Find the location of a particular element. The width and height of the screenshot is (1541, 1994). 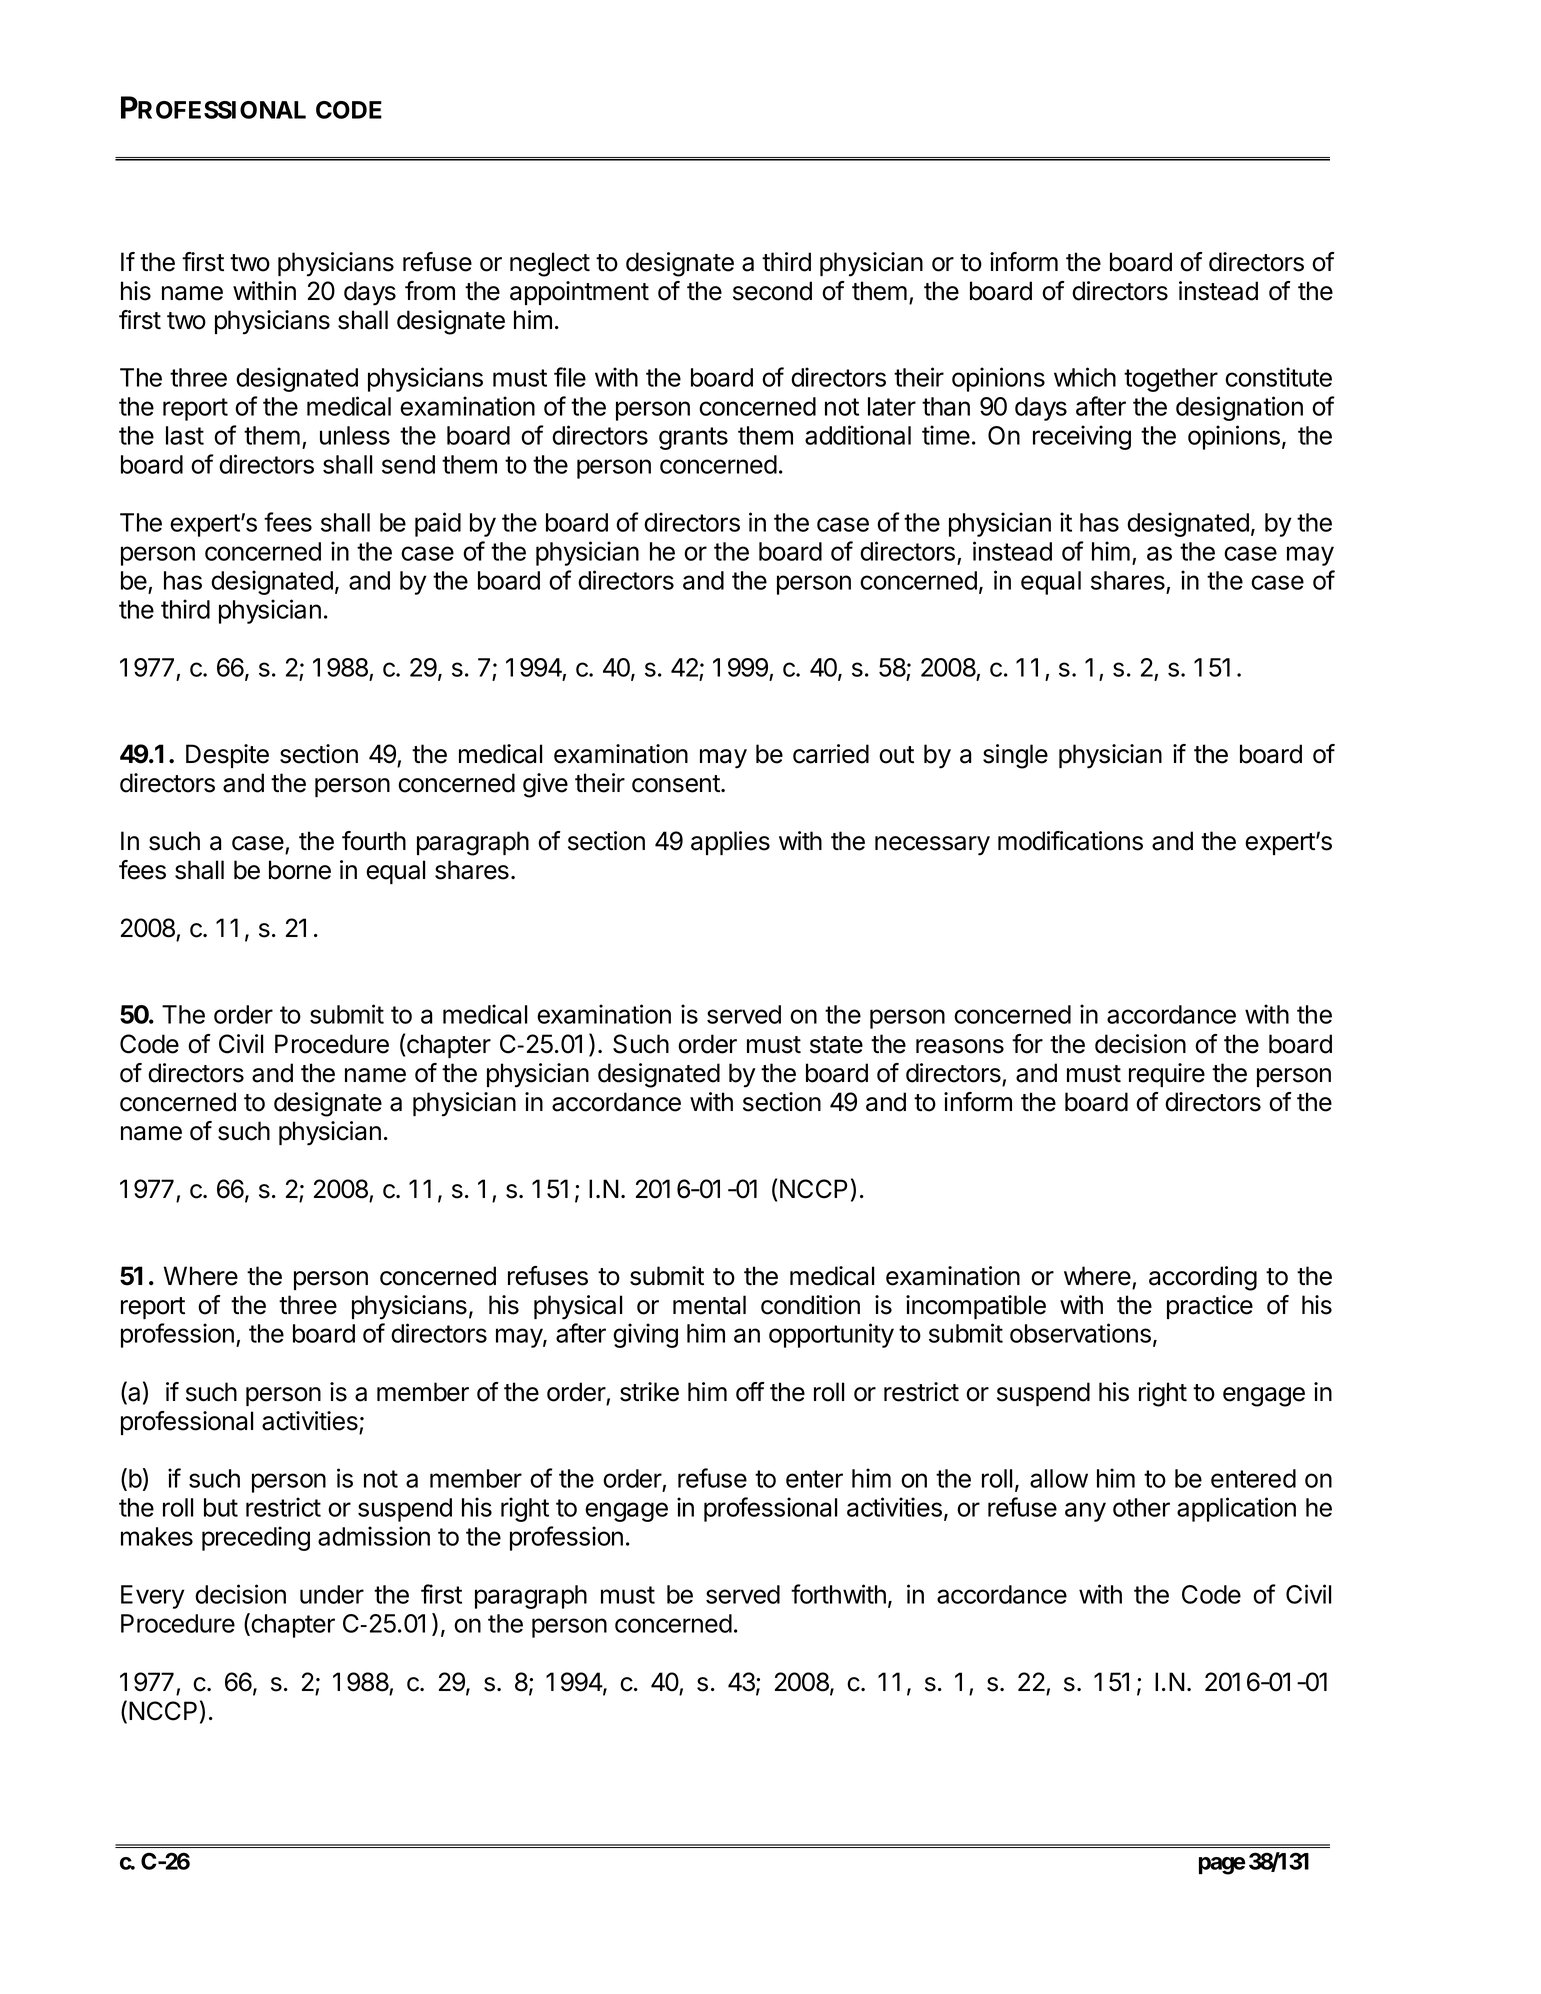

paid is located at coordinates (438, 524).
